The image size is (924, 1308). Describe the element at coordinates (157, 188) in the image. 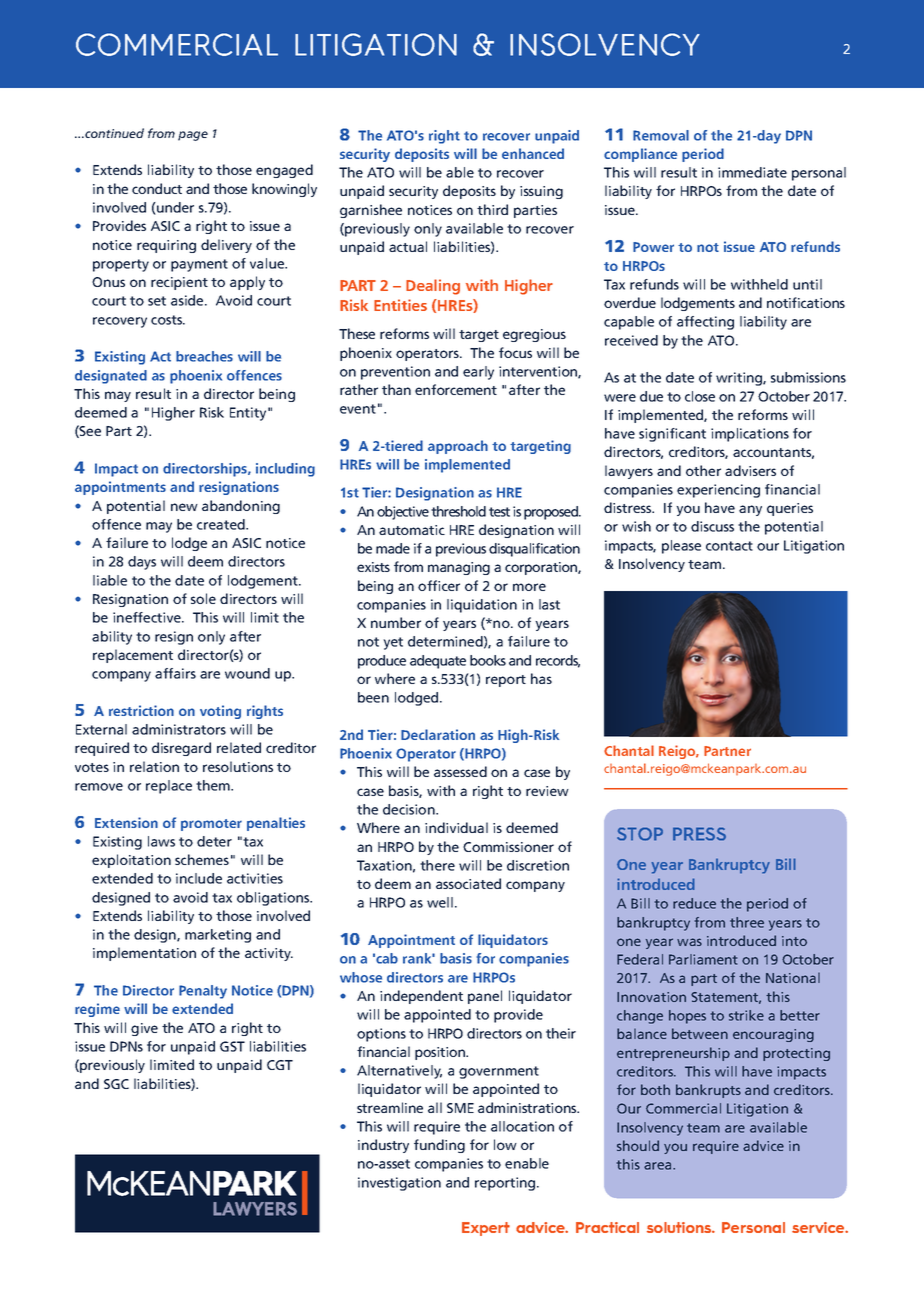

I see `conduct` at that location.
